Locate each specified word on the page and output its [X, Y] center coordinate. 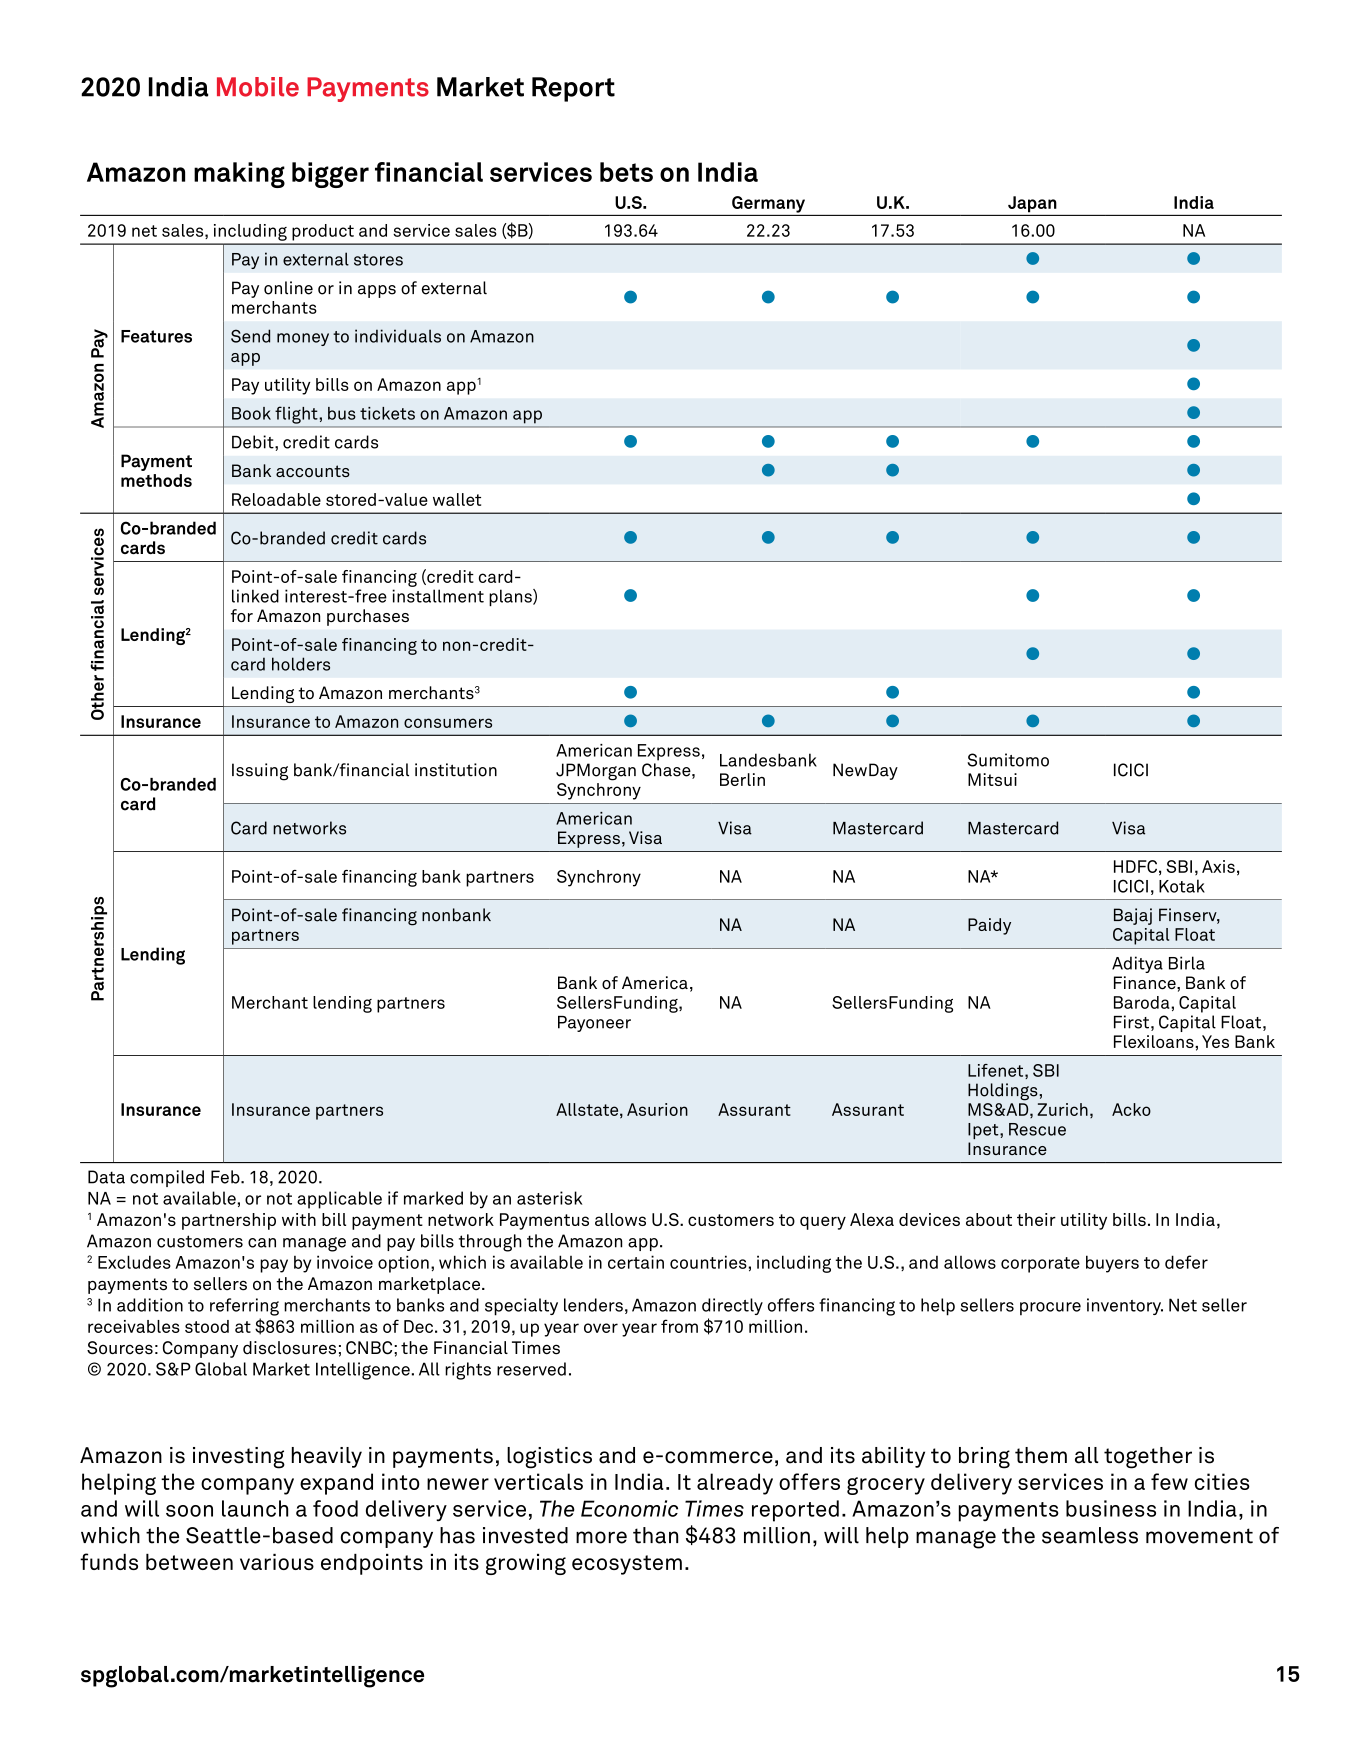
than [655, 1535]
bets [626, 172]
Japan [1032, 204]
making [239, 175]
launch [255, 1508]
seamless [1090, 1535]
